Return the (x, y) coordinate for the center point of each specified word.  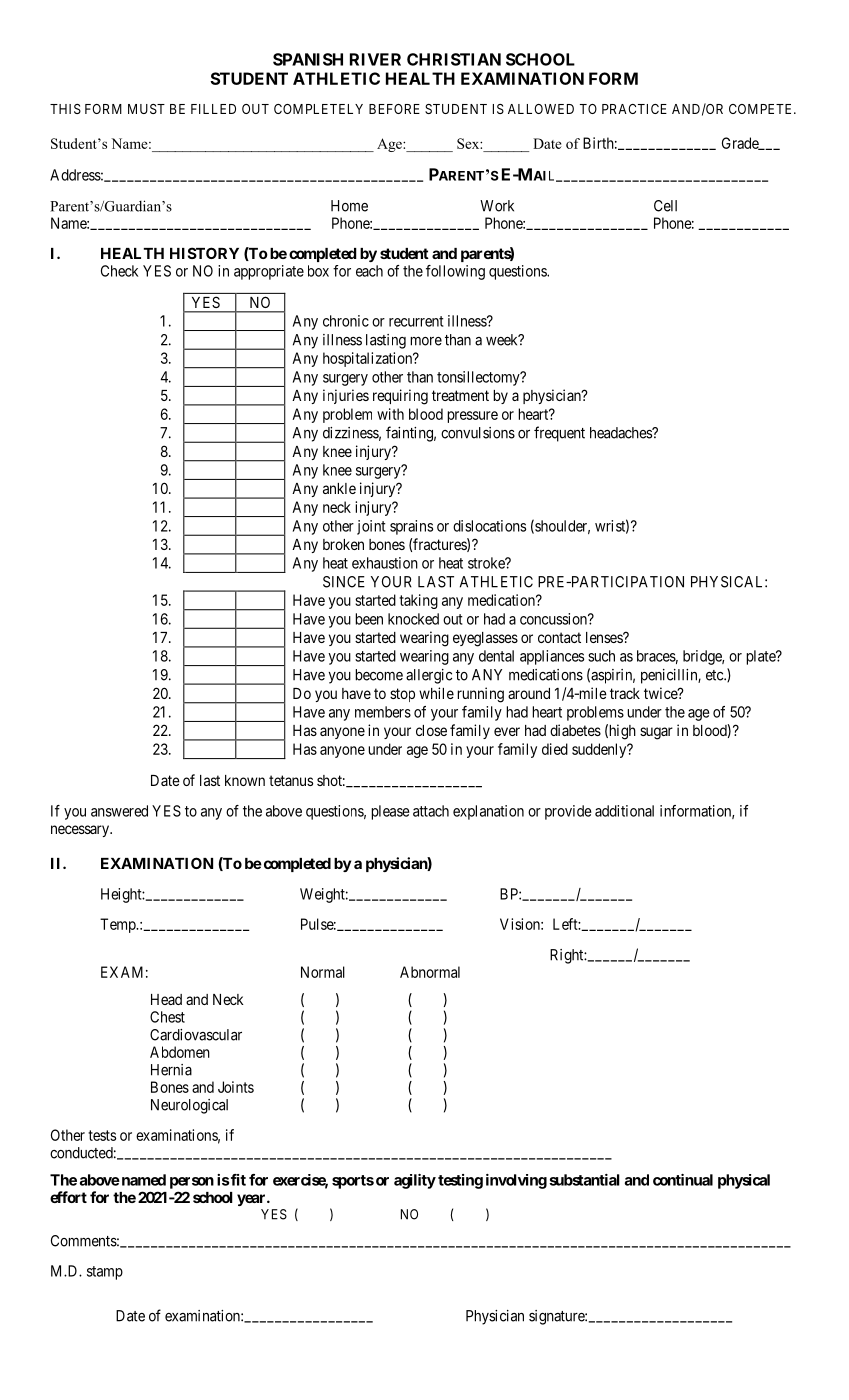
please (390, 812)
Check (119, 271)
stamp (105, 1273)
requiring (400, 397)
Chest (167, 1017)
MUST (146, 109)
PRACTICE (634, 109)
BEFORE (394, 109)
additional (624, 811)
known (245, 780)
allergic (429, 676)
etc (715, 675)
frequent (559, 434)
